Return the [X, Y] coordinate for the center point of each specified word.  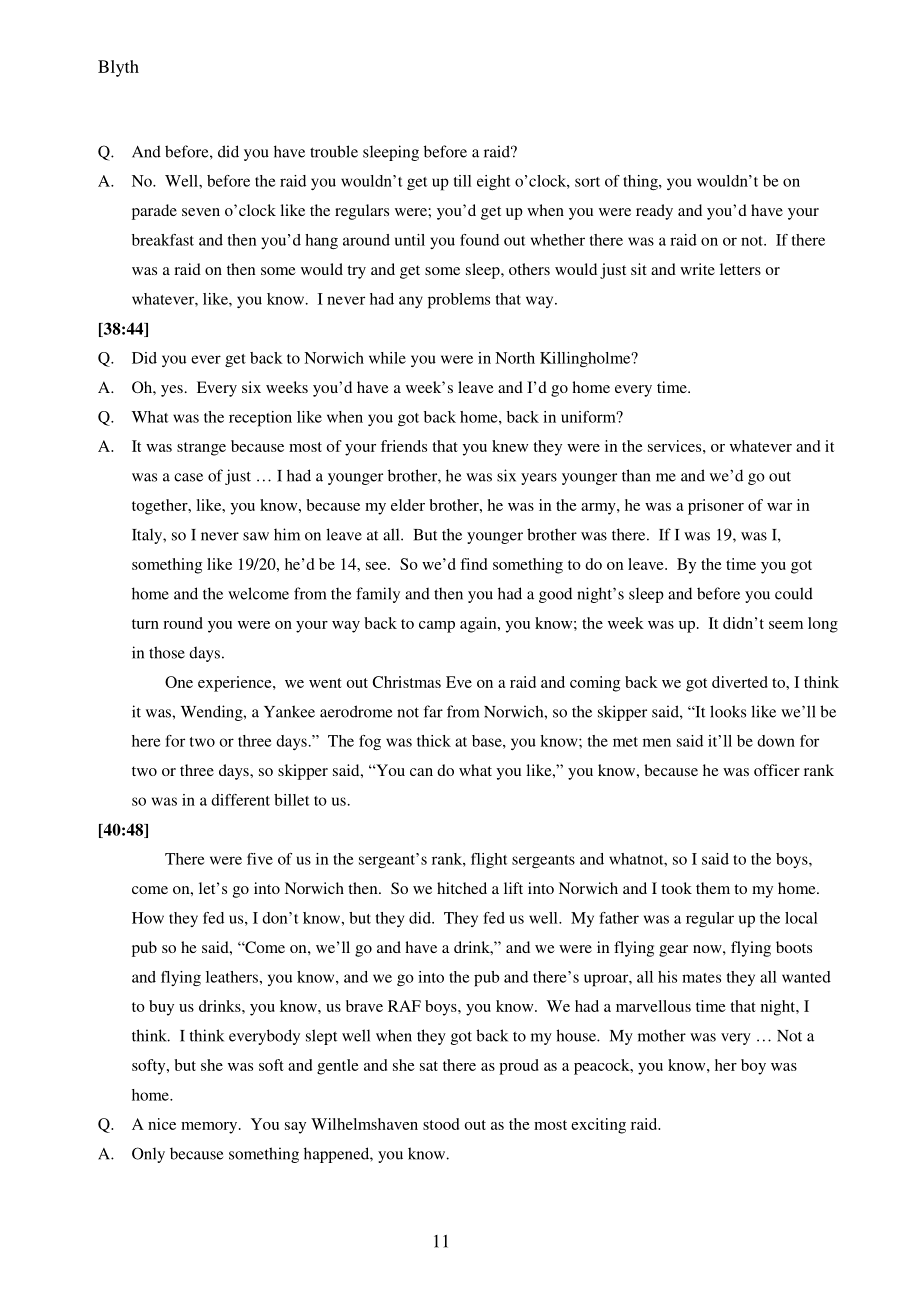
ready [654, 212]
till [463, 181]
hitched [462, 888]
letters [740, 269]
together [161, 507]
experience [236, 684]
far [433, 711]
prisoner [716, 507]
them [713, 888]
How [148, 918]
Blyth [118, 68]
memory [210, 1128]
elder [408, 505]
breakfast [163, 240]
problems [459, 301]
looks [728, 711]
